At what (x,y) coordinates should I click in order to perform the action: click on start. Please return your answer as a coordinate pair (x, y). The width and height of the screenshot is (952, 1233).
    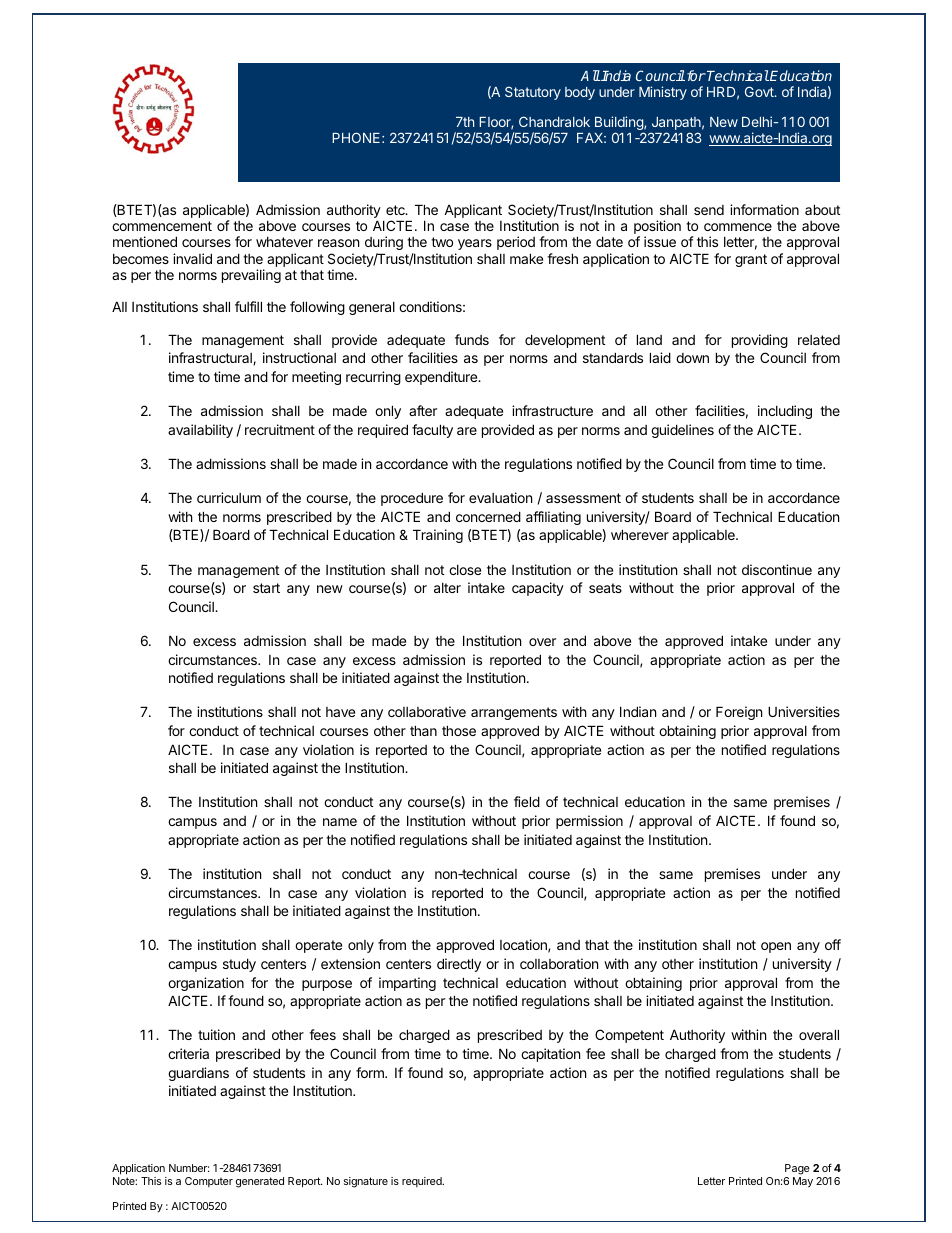
    Looking at the image, I should click on (266, 588).
